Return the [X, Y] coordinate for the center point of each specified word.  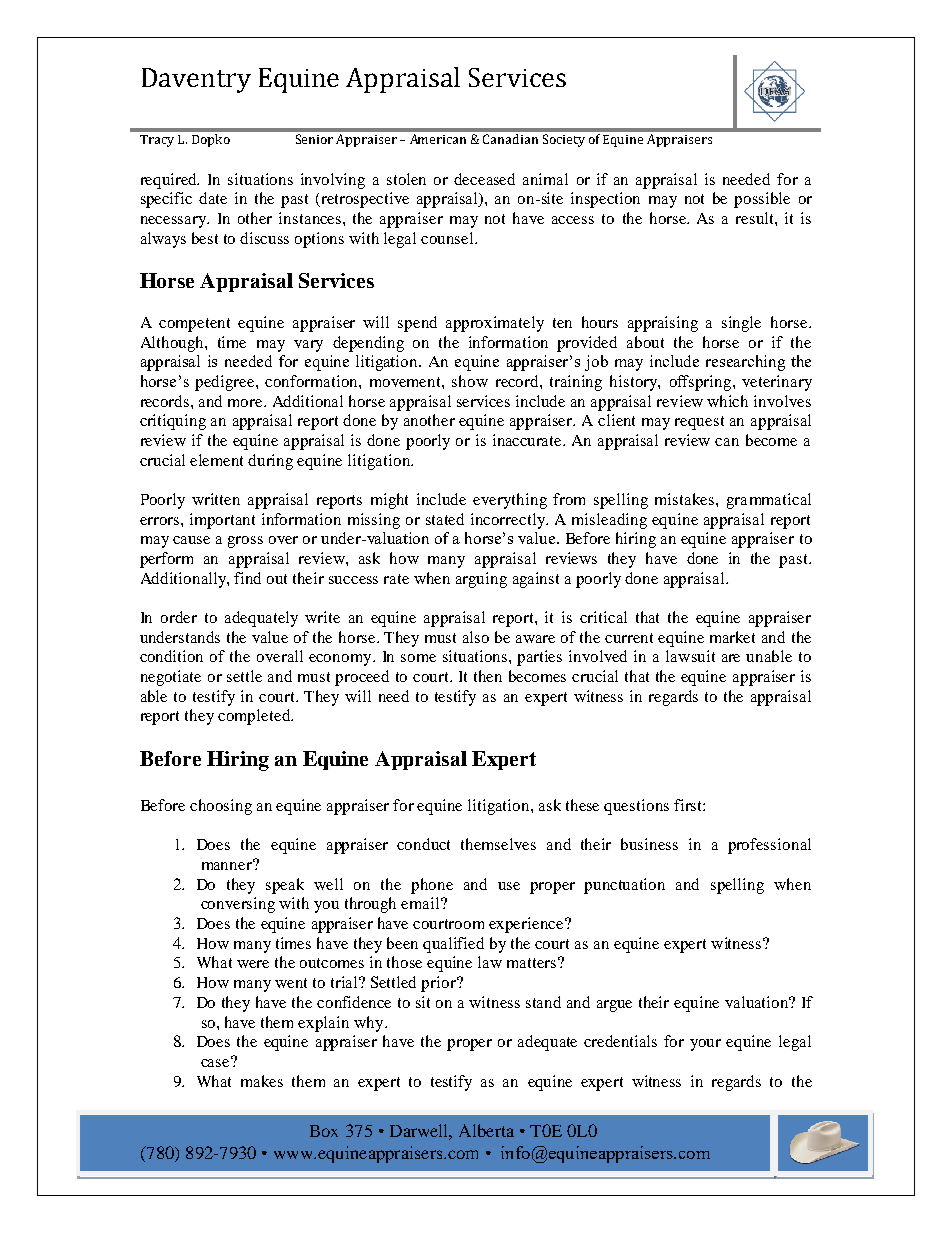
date [213, 198]
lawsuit [690, 656]
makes [262, 1081]
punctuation [624, 886]
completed [255, 717]
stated [445, 519]
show [470, 381]
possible [762, 200]
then [488, 676]
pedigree [226, 383]
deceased [484, 179]
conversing [238, 905]
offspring [702, 383]
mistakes [686, 499]
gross [245, 542]
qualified [453, 945]
